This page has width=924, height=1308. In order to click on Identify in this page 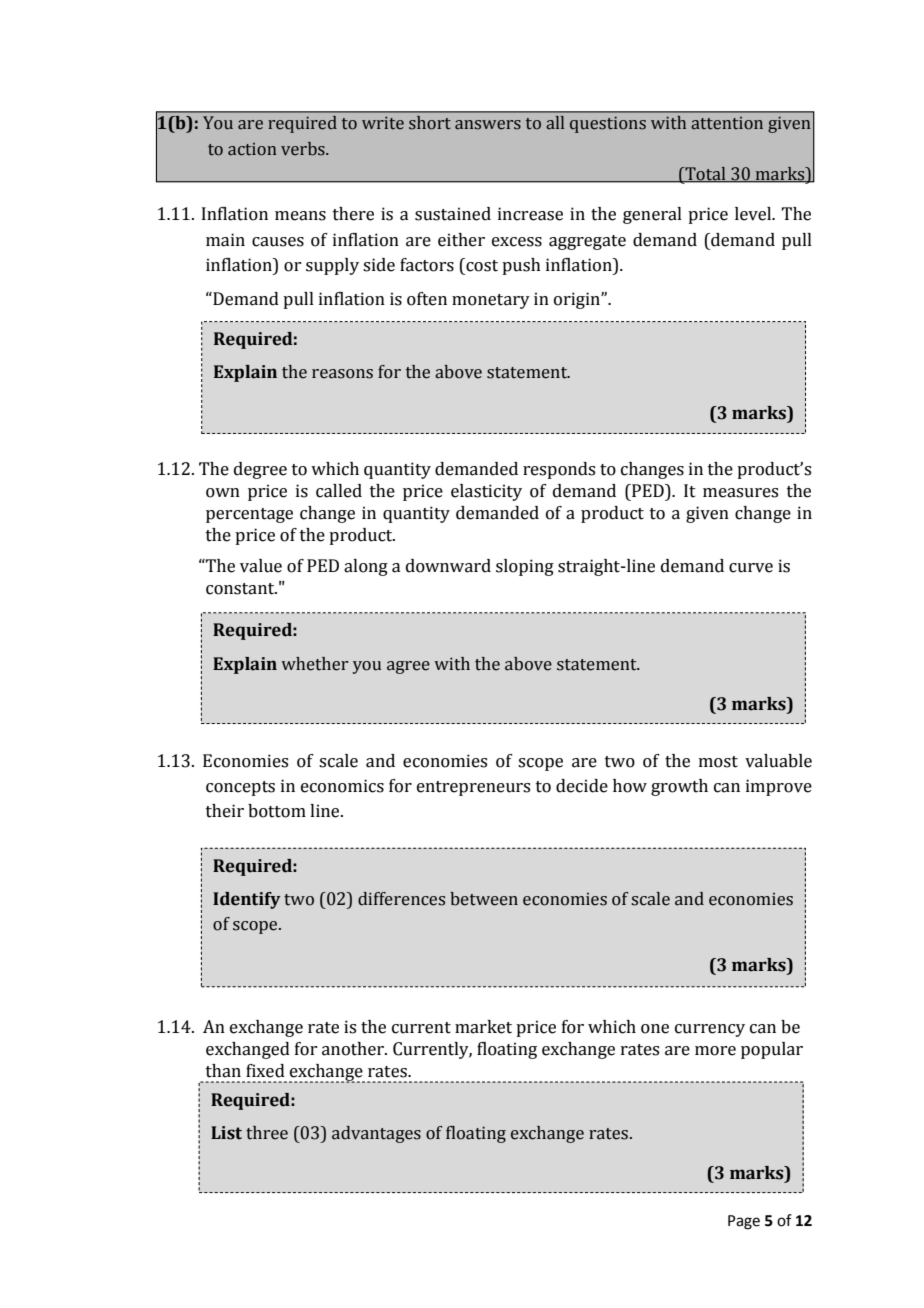, I will do `click(247, 900)`.
